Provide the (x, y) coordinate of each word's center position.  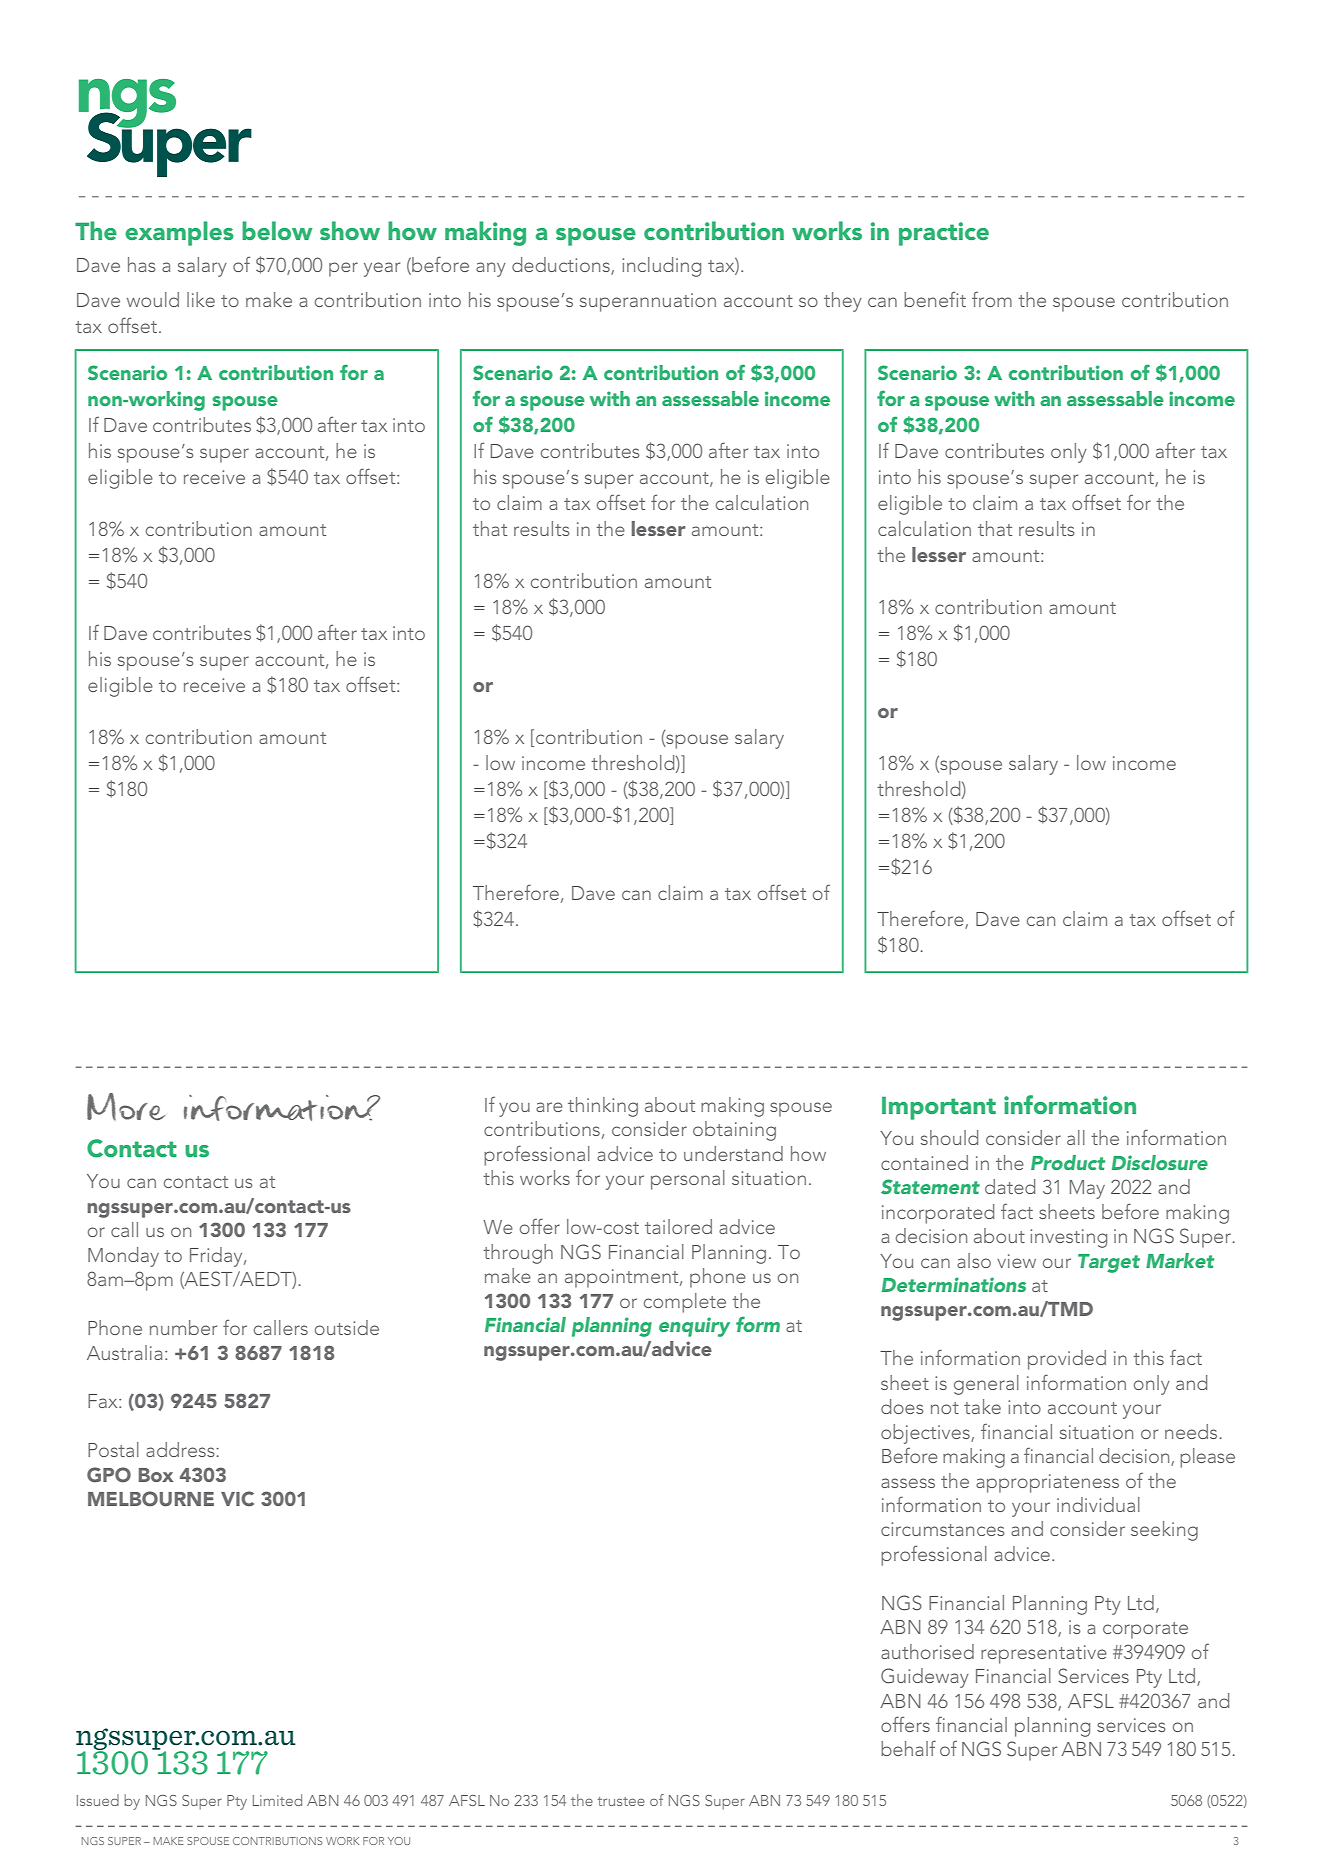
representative (1044, 1654)
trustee (621, 1801)
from (992, 299)
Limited (277, 1800)
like (201, 299)
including (661, 267)
